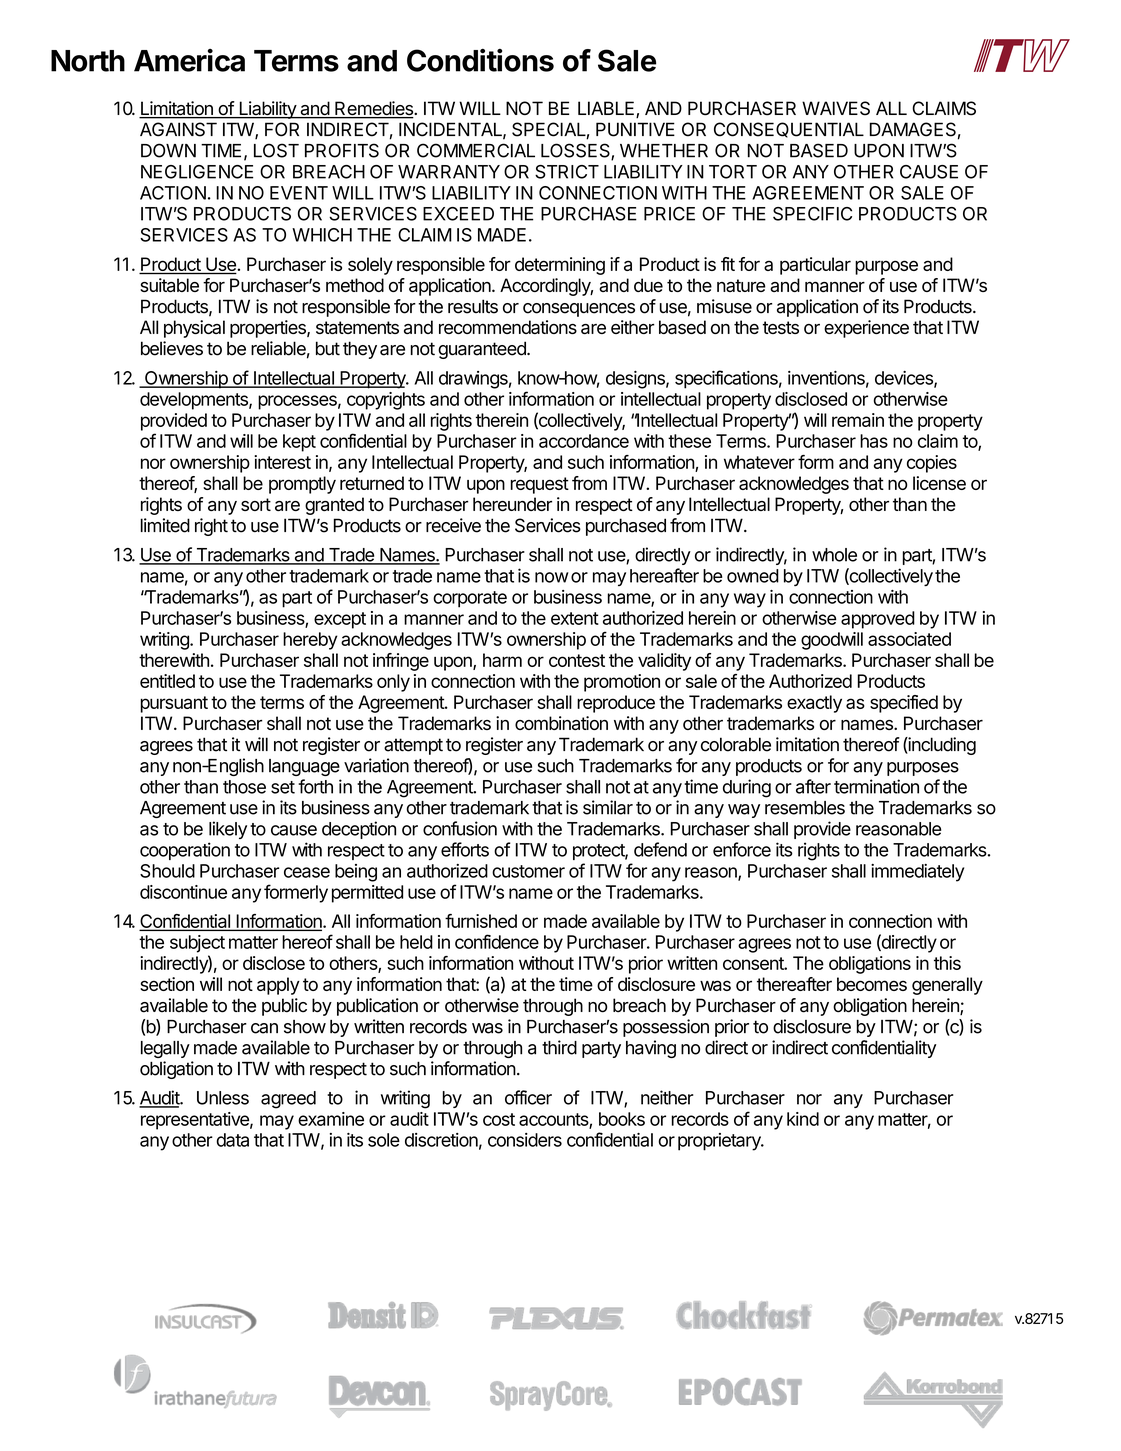 This document has height=1451, width=1121. I want to click on limited, so click(165, 525).
